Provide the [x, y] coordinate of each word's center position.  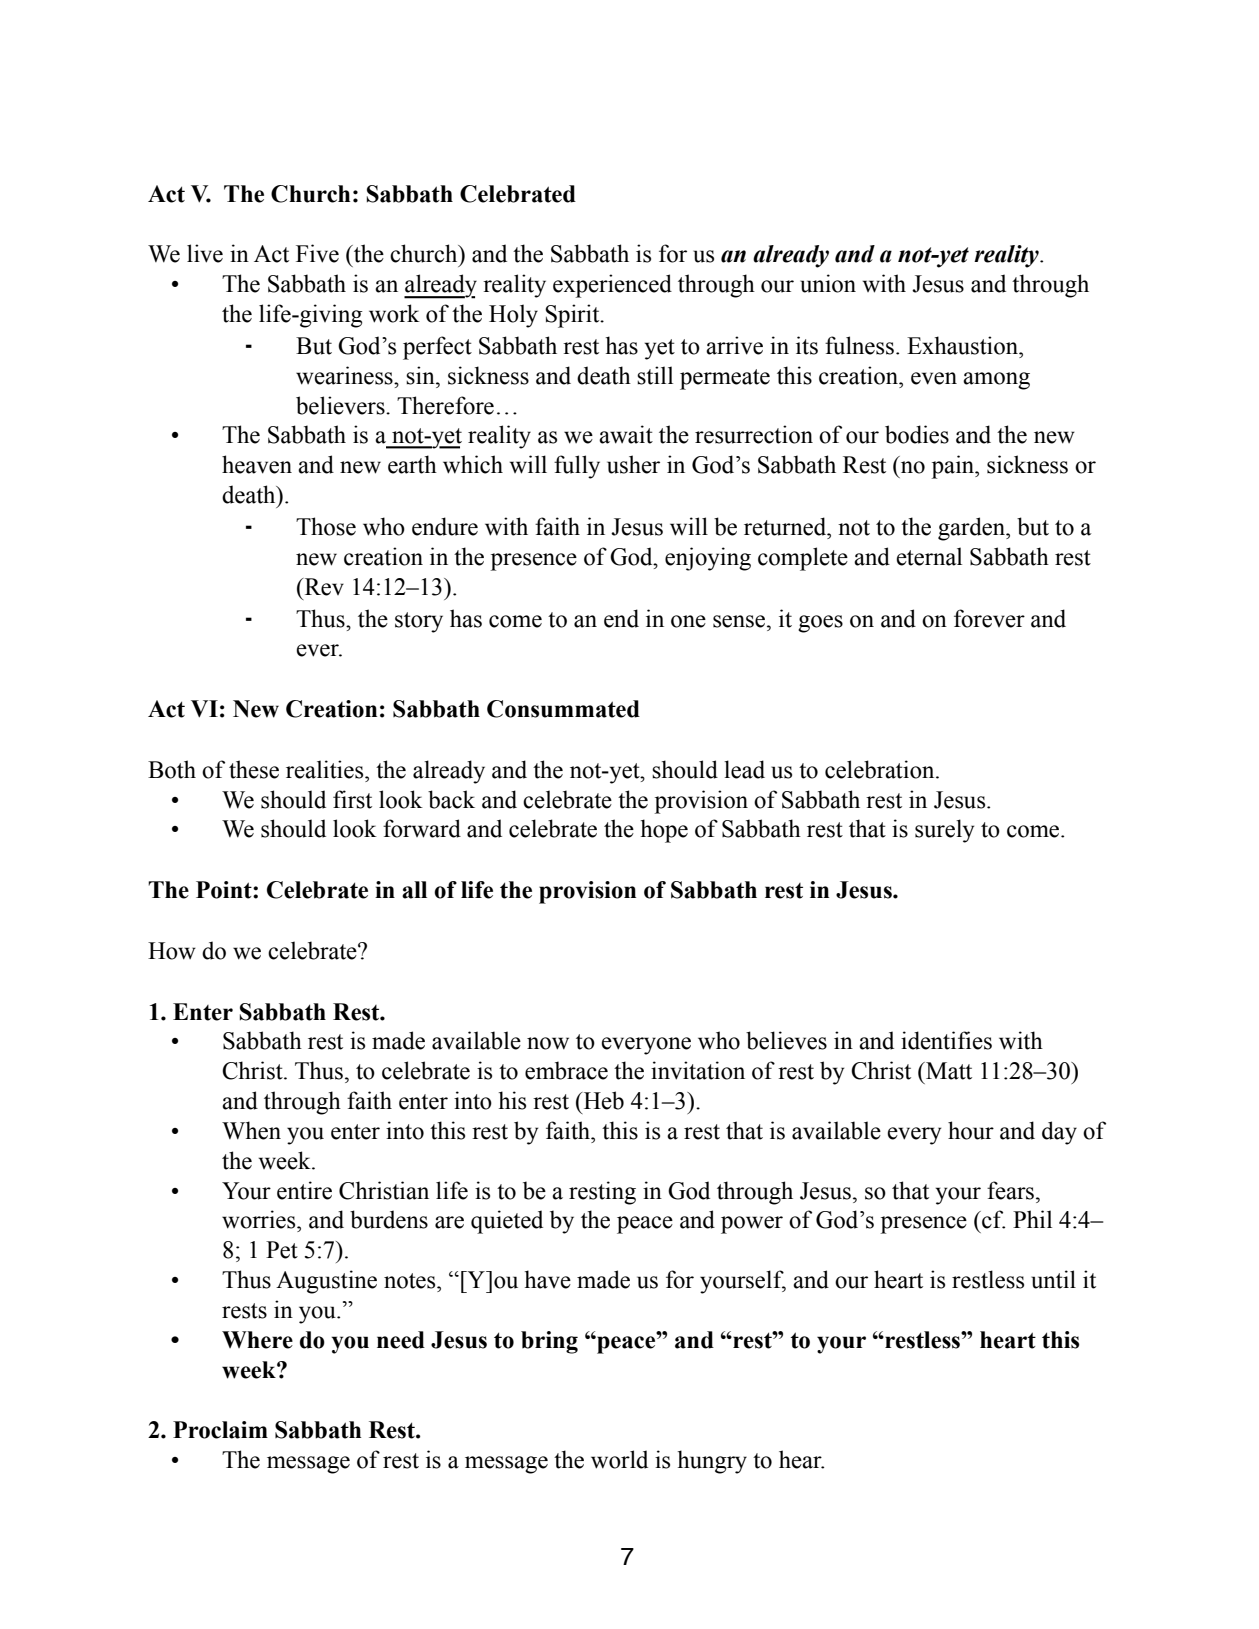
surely [944, 831]
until [1053, 1279]
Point [225, 890]
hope [664, 831]
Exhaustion [964, 345]
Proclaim [220, 1430]
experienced [612, 286]
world [619, 1459]
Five [317, 253]
